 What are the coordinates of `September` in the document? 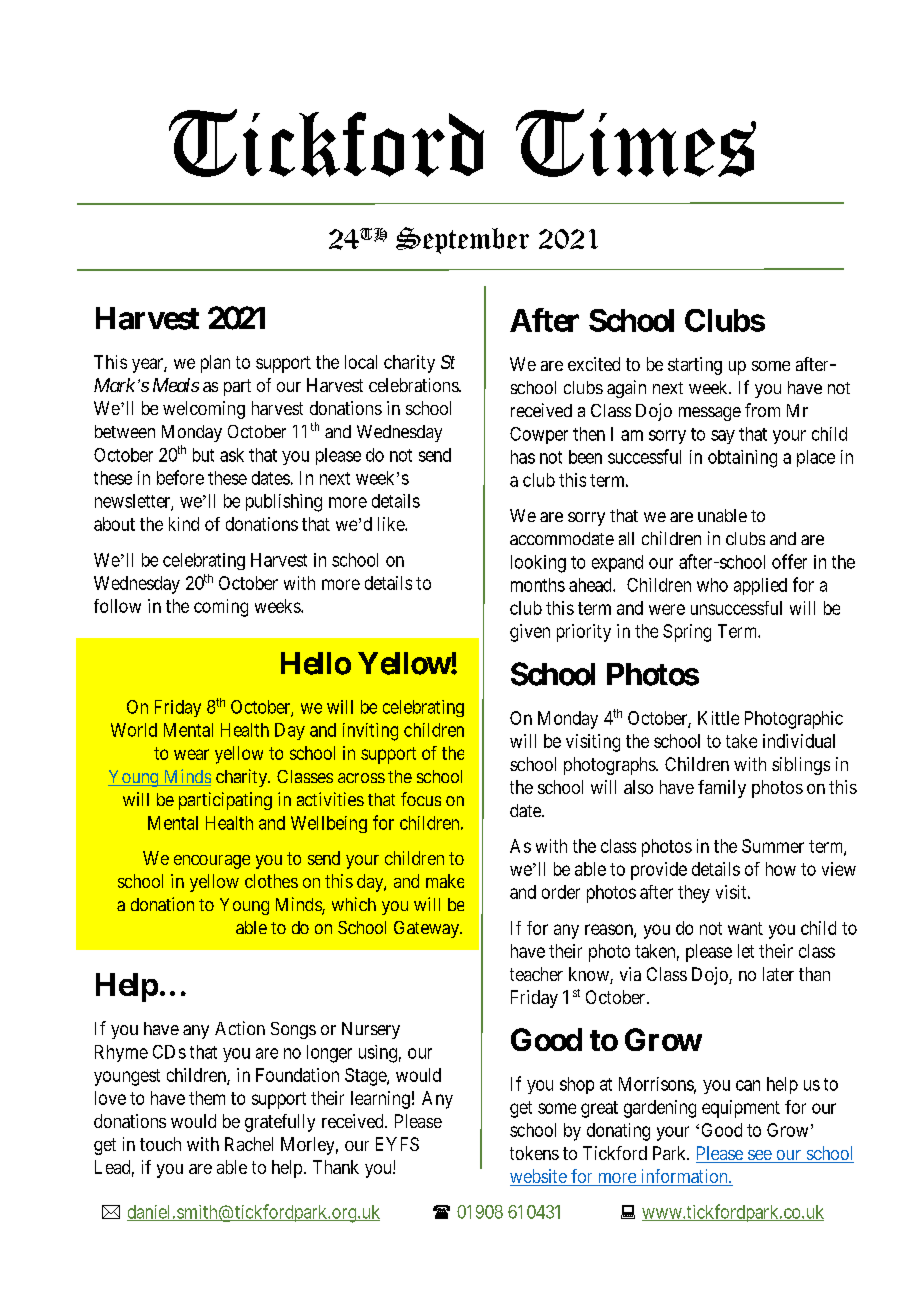 It's located at (462, 240).
